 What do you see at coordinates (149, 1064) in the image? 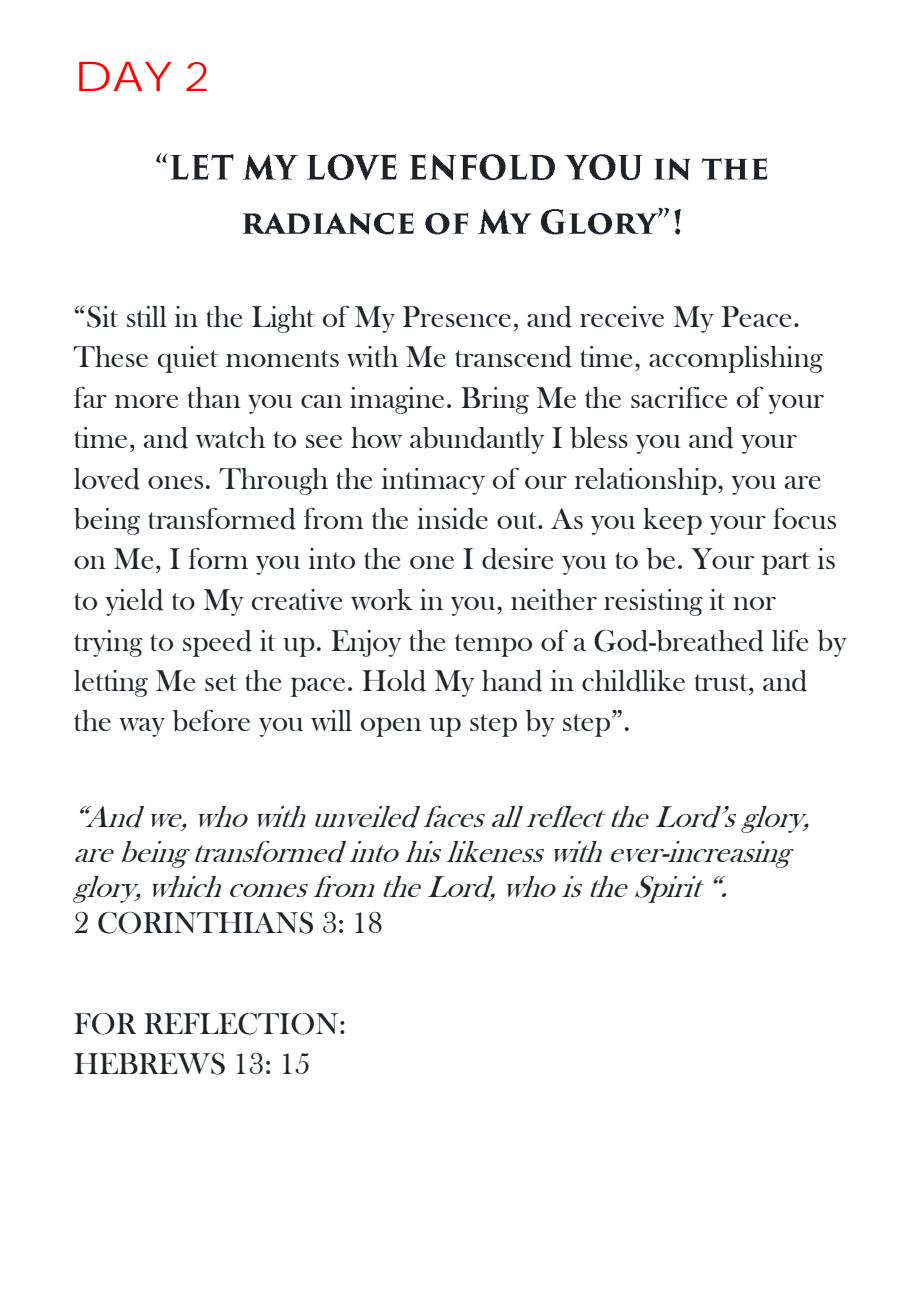
I see `HEBREWS` at bounding box center [149, 1064].
